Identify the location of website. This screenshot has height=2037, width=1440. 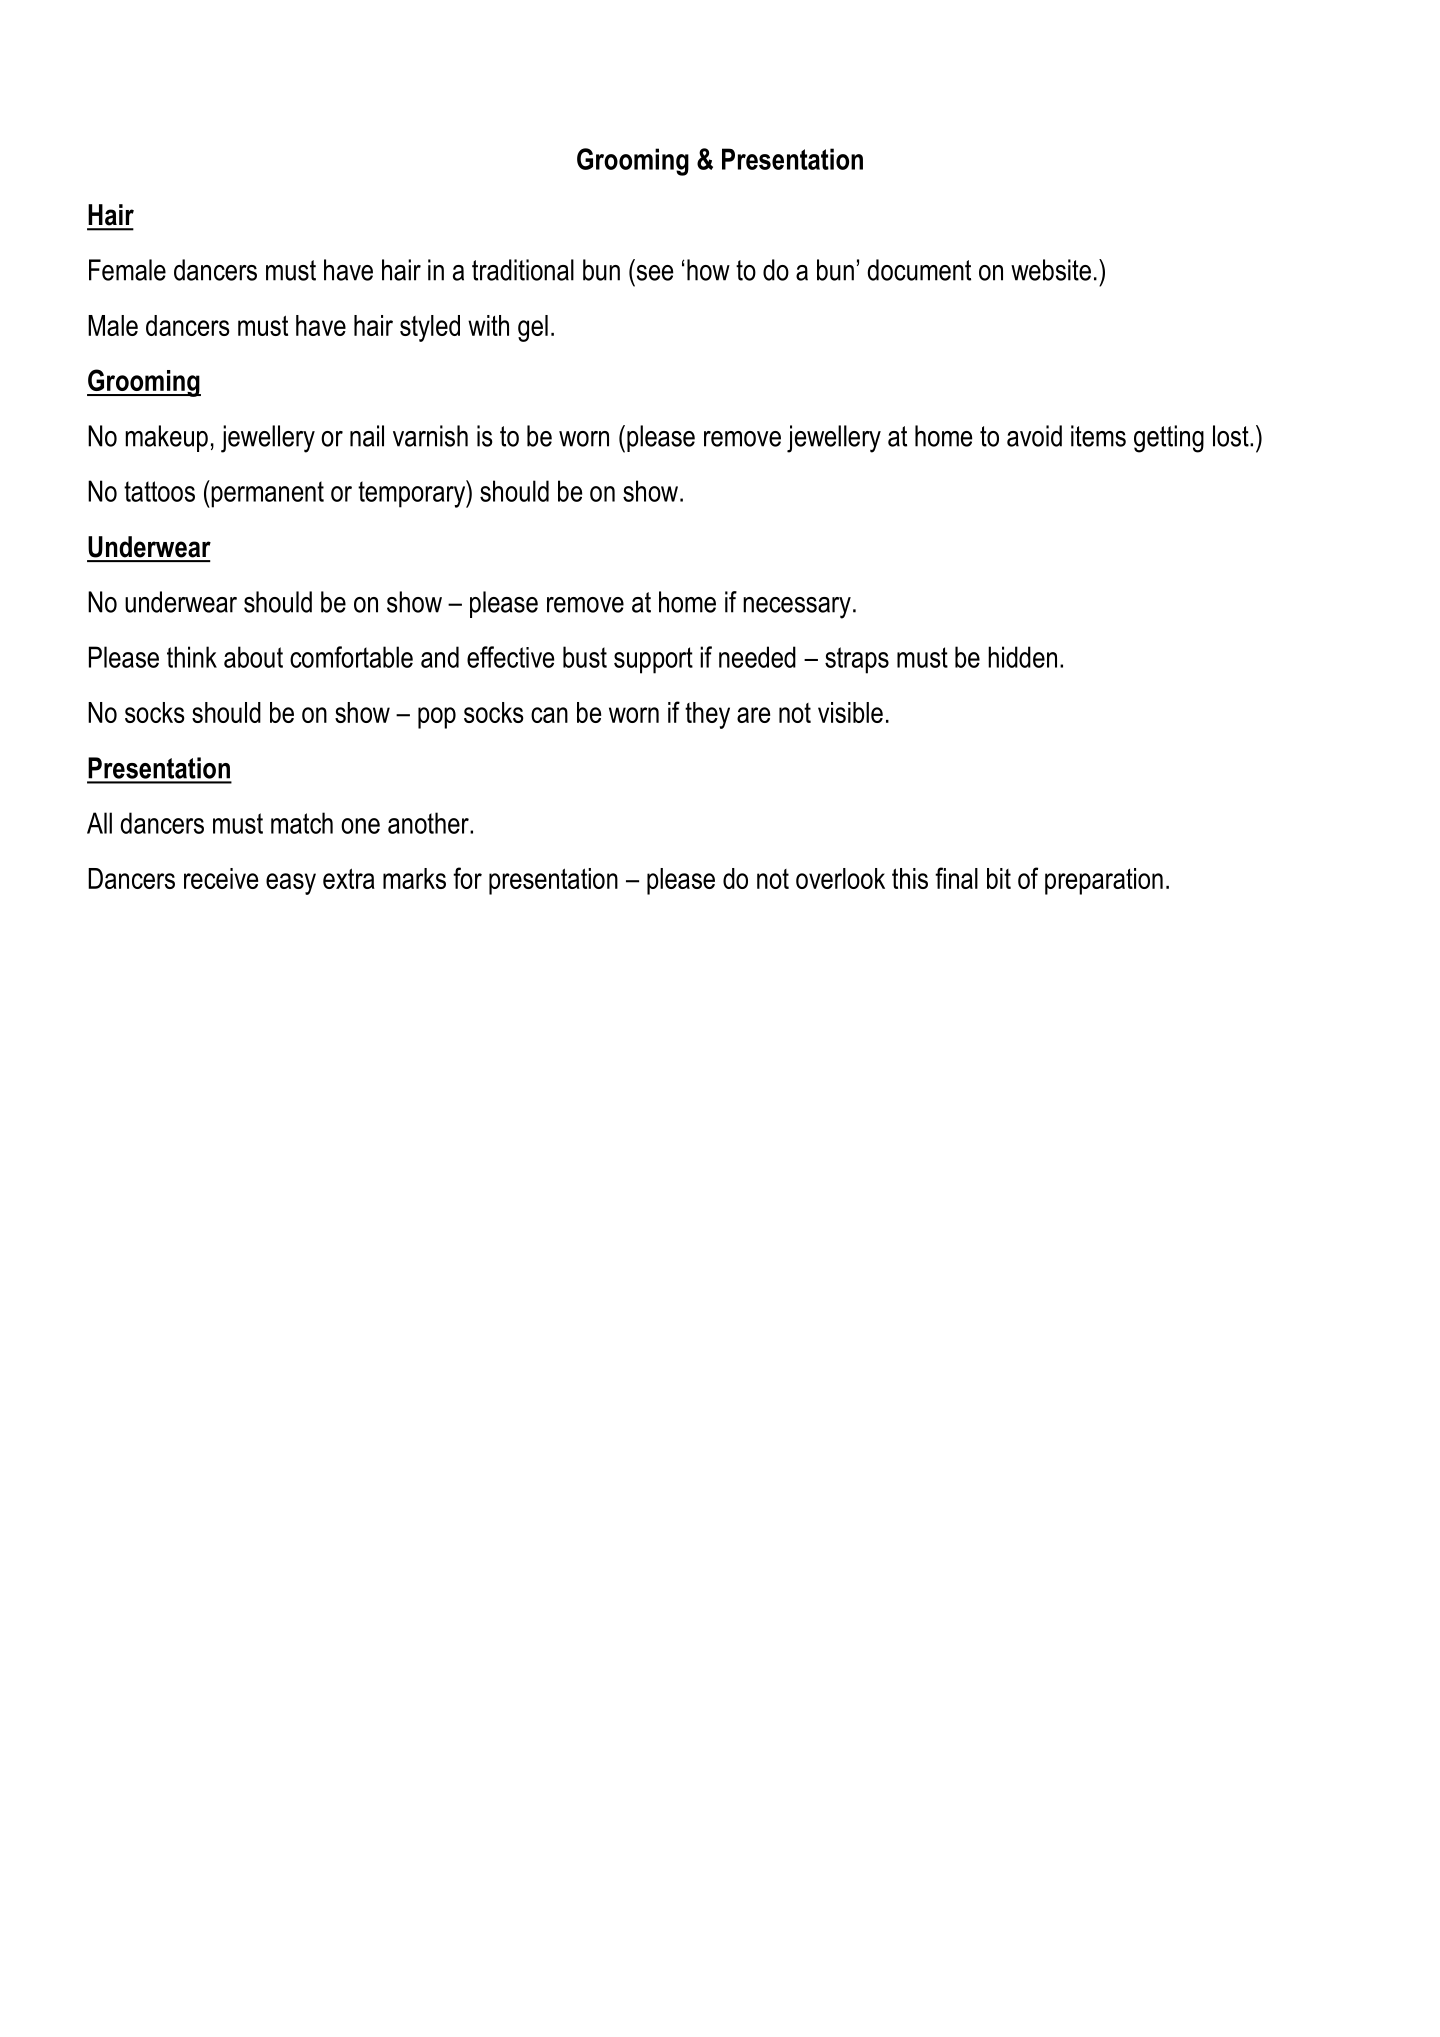
(1051, 270).
